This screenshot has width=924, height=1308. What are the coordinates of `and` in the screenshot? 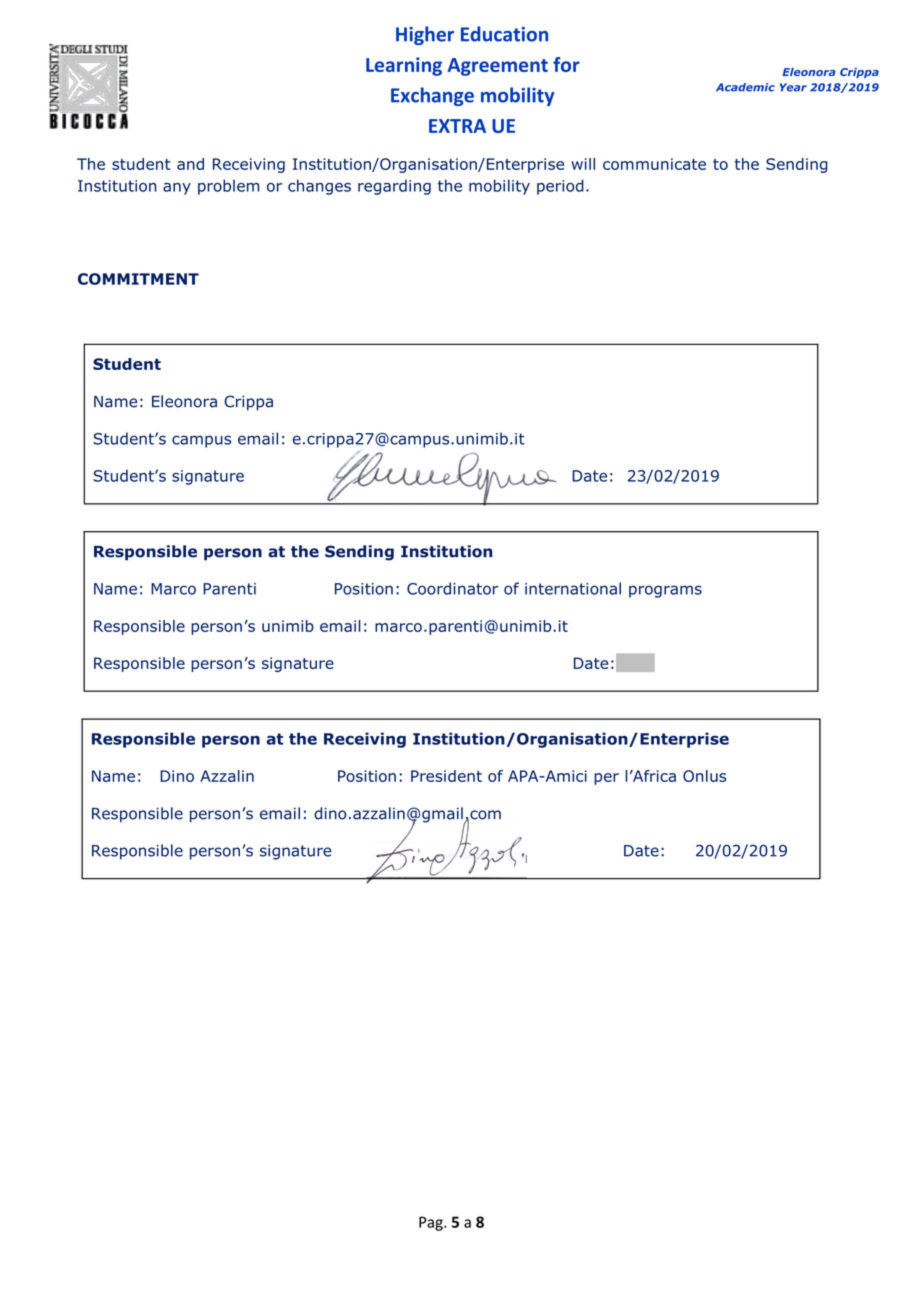 It's located at (190, 164).
